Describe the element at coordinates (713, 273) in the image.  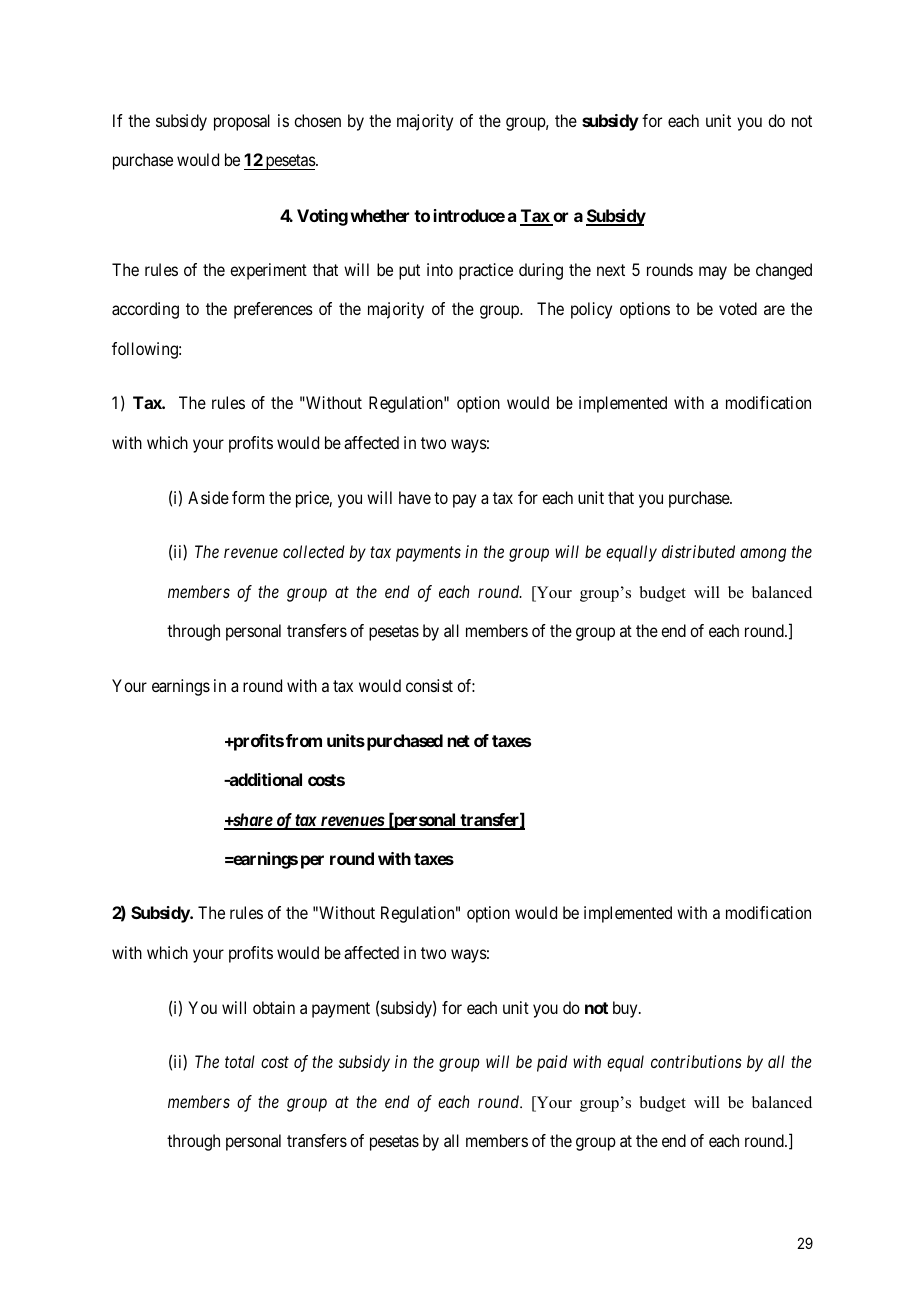
I see `may` at that location.
